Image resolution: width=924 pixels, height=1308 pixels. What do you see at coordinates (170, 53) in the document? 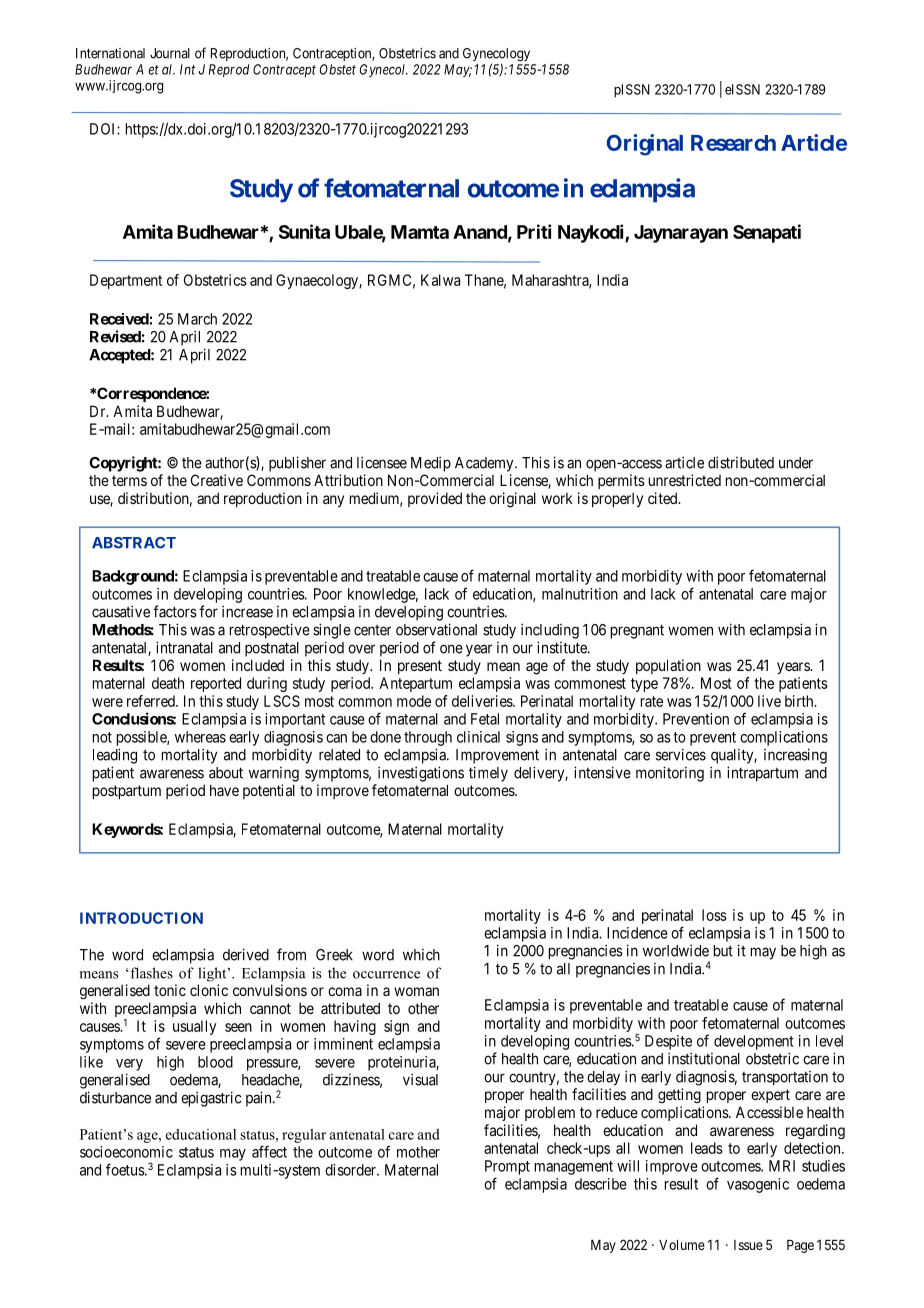
I see `Journal` at bounding box center [170, 53].
